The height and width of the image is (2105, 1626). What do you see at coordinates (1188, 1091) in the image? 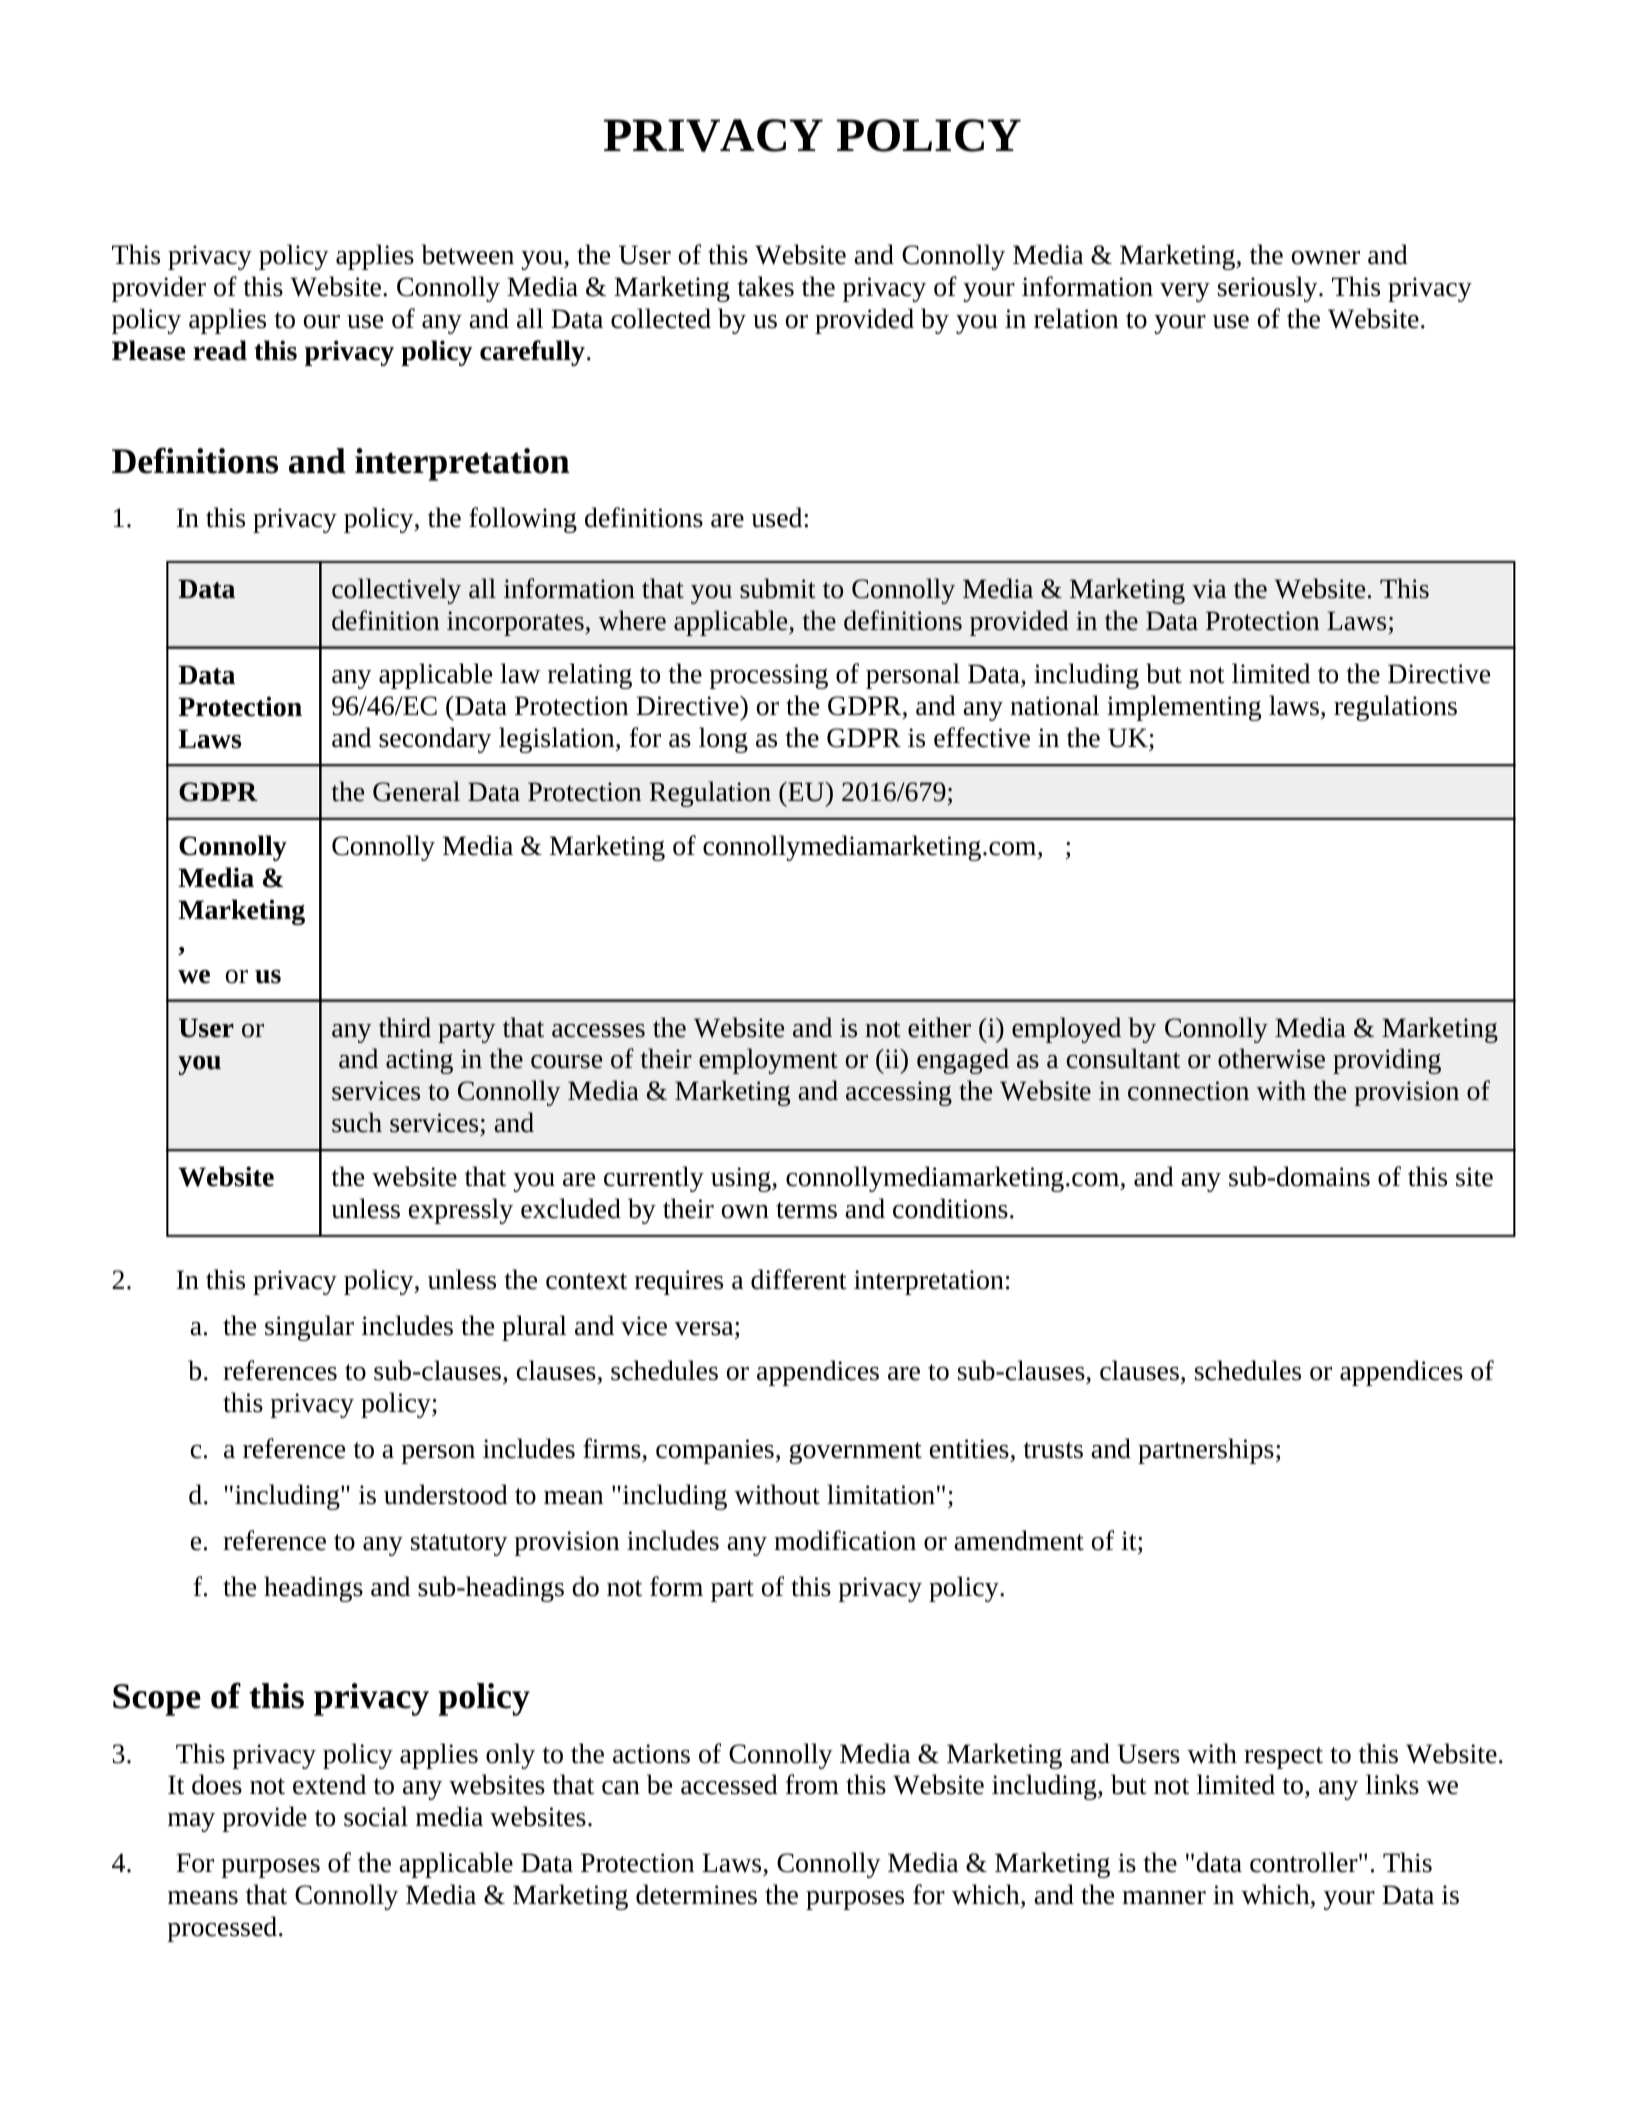
I see `connection` at bounding box center [1188, 1091].
